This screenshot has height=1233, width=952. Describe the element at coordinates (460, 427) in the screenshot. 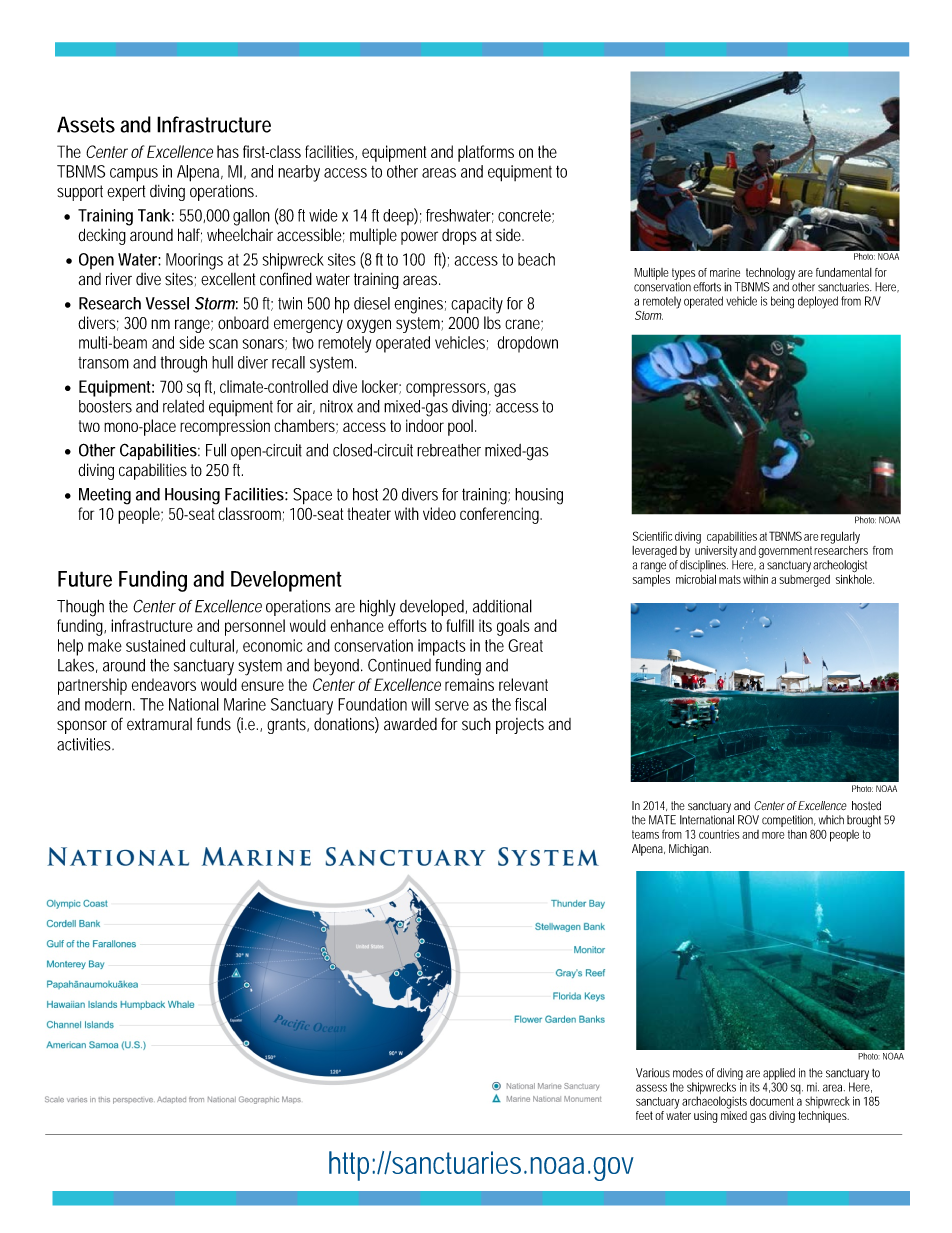

I see `pool` at that location.
